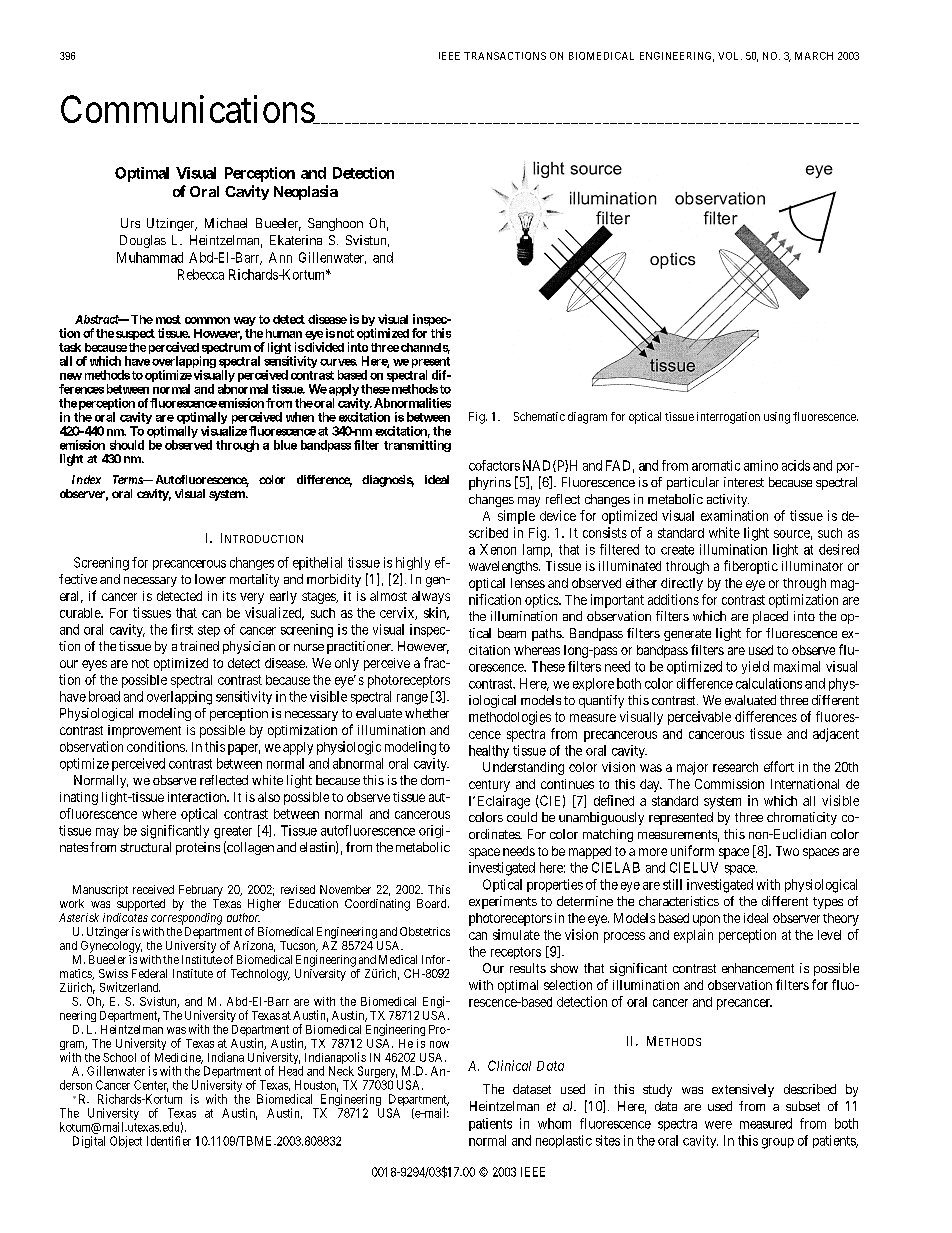  I want to click on Michael, so click(226, 223).
